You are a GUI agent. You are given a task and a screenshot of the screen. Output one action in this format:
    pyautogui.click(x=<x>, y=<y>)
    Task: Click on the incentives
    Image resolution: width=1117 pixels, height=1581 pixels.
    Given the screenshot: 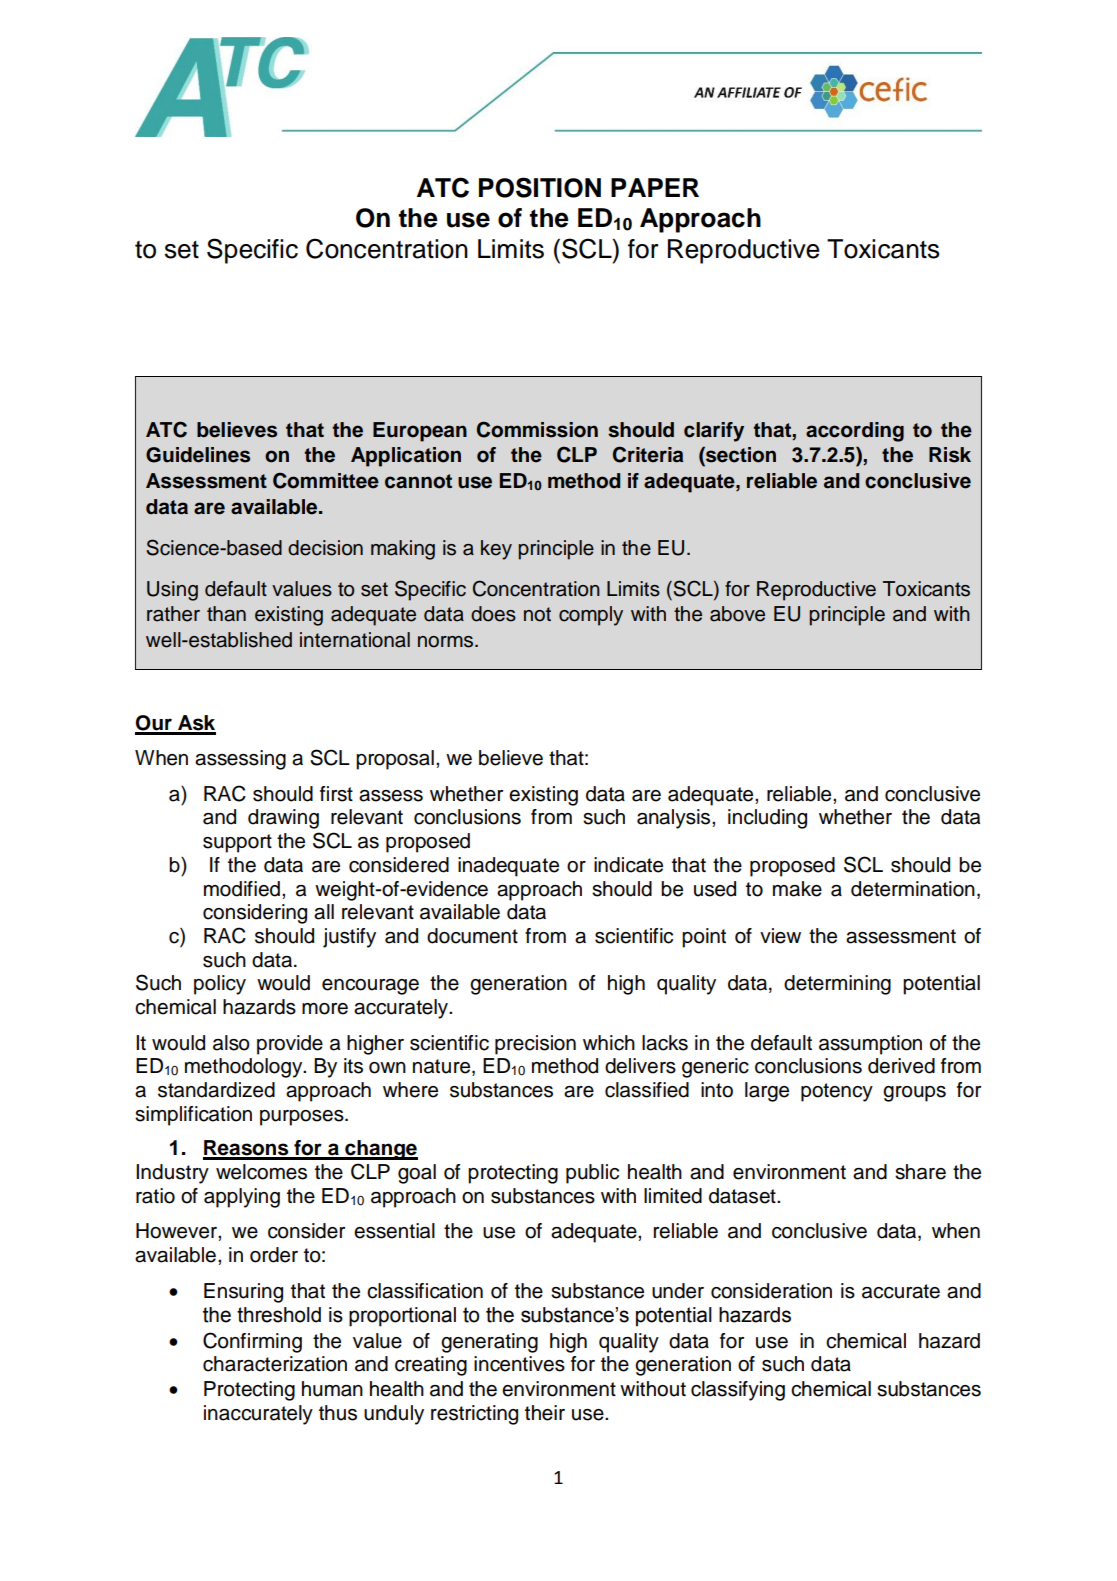 What is the action you would take?
    pyautogui.click(x=519, y=1364)
